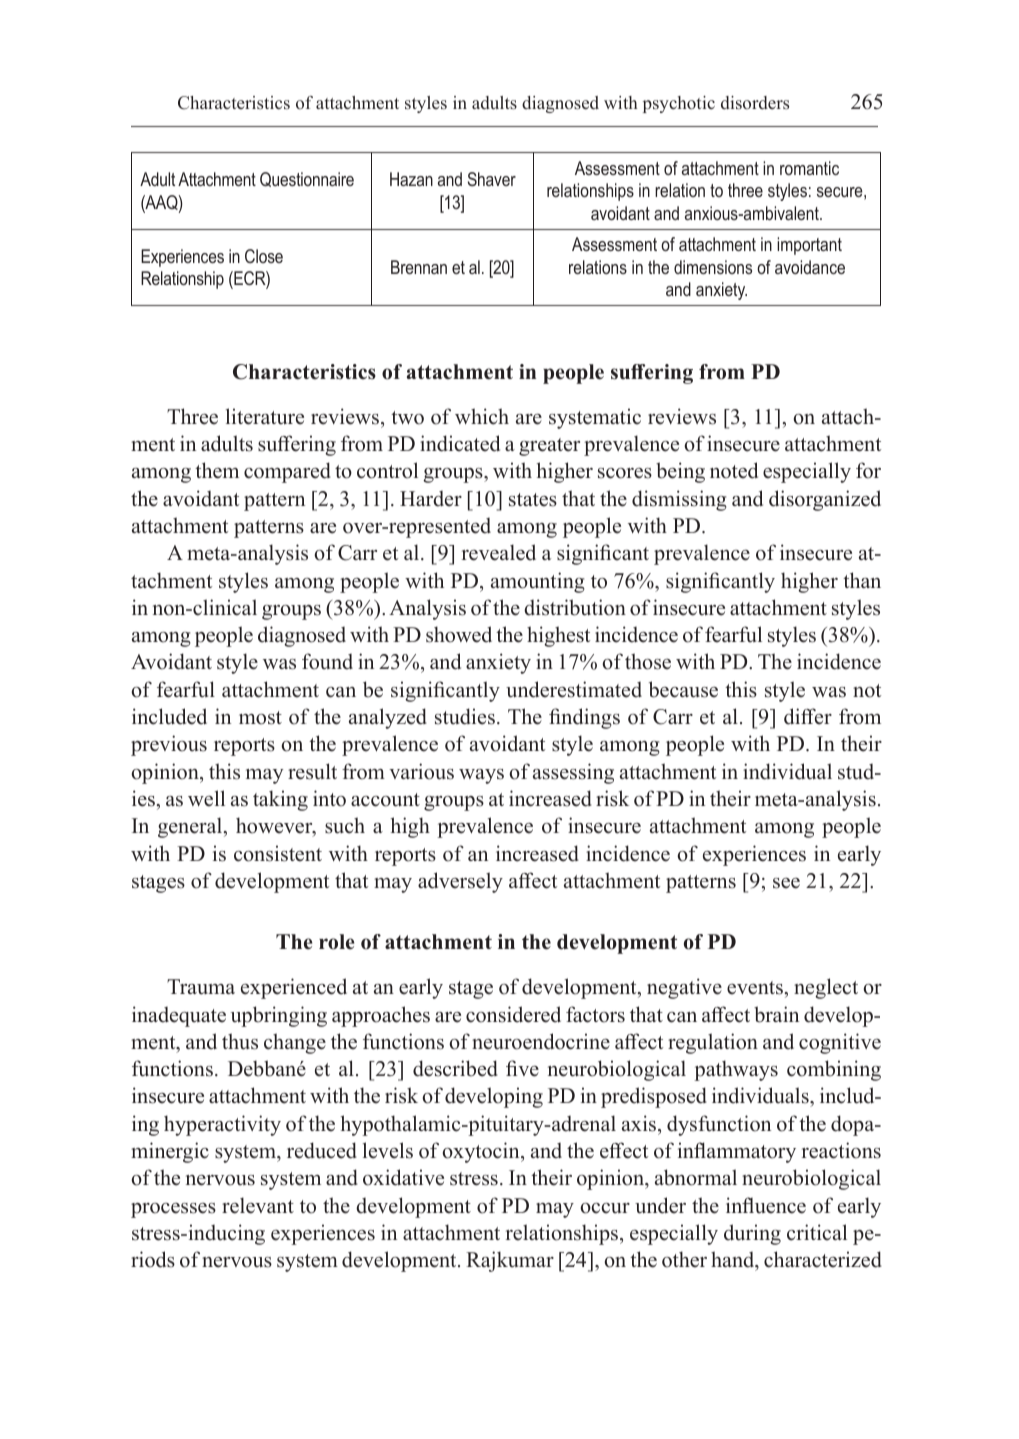 The image size is (1019, 1439). What do you see at coordinates (808, 716) in the image?
I see `differ` at bounding box center [808, 716].
